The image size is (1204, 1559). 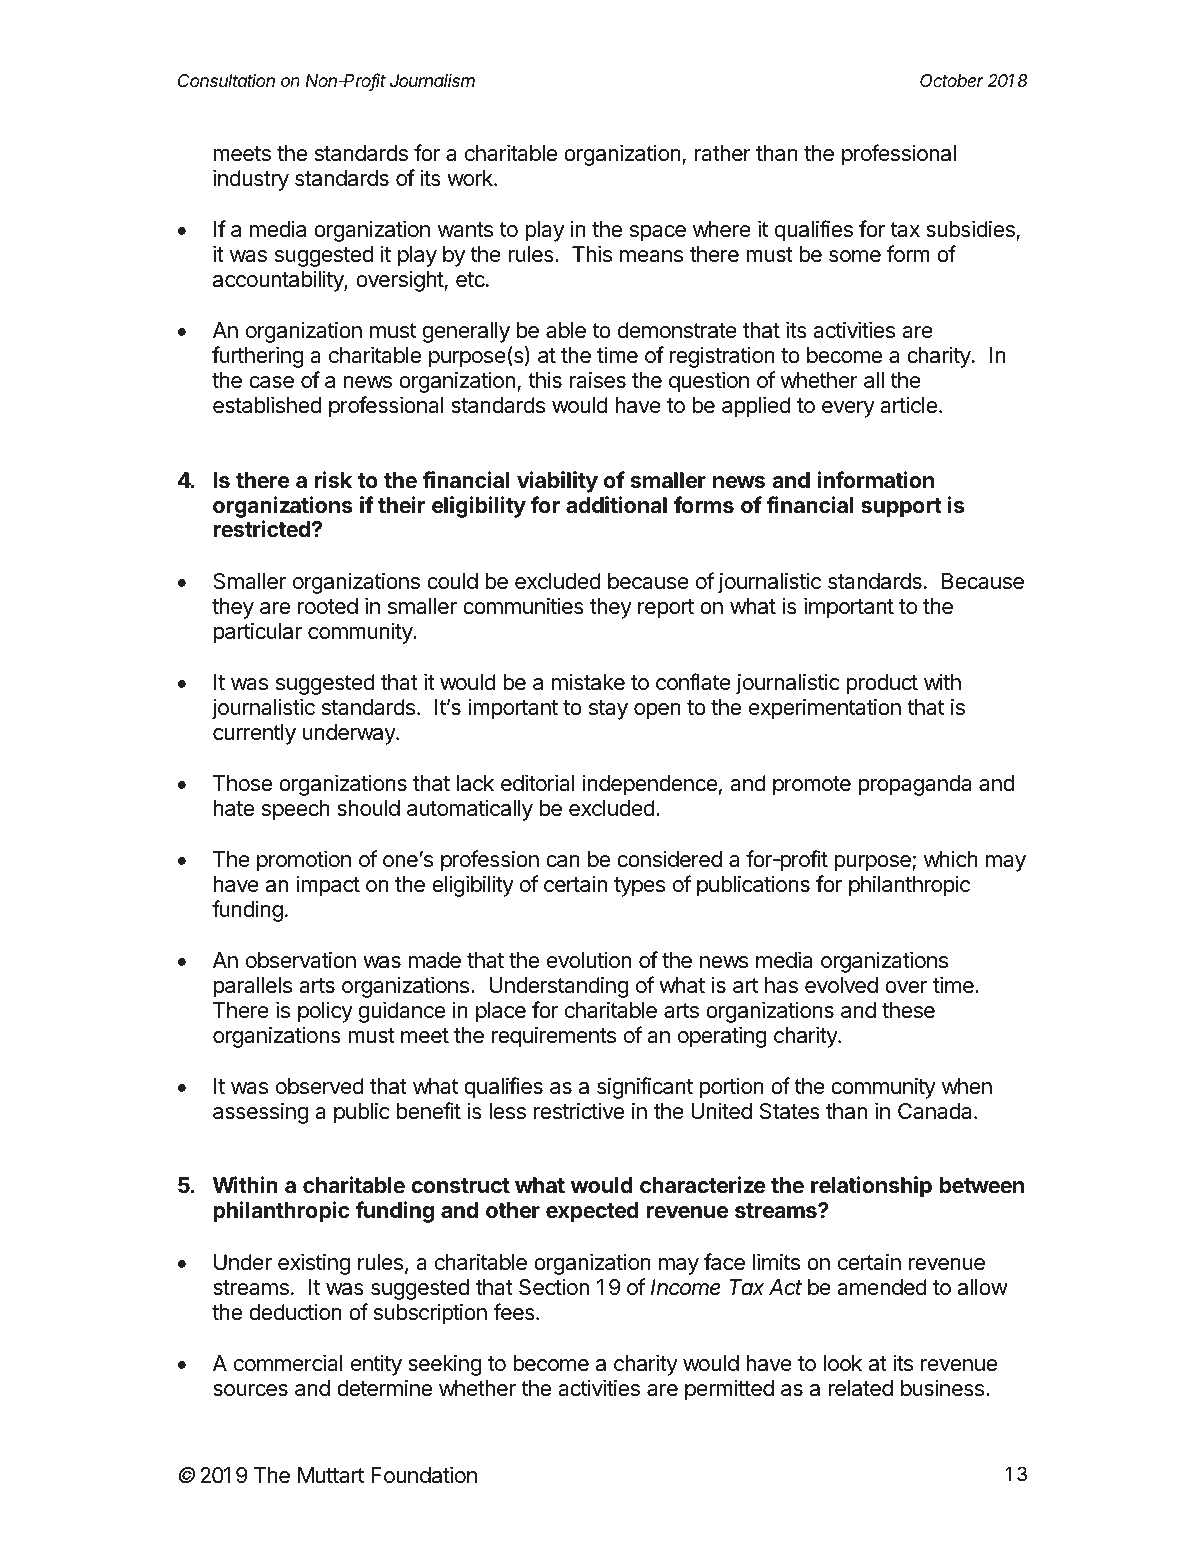 What do you see at coordinates (557, 482) in the screenshot?
I see `viability` at bounding box center [557, 482].
